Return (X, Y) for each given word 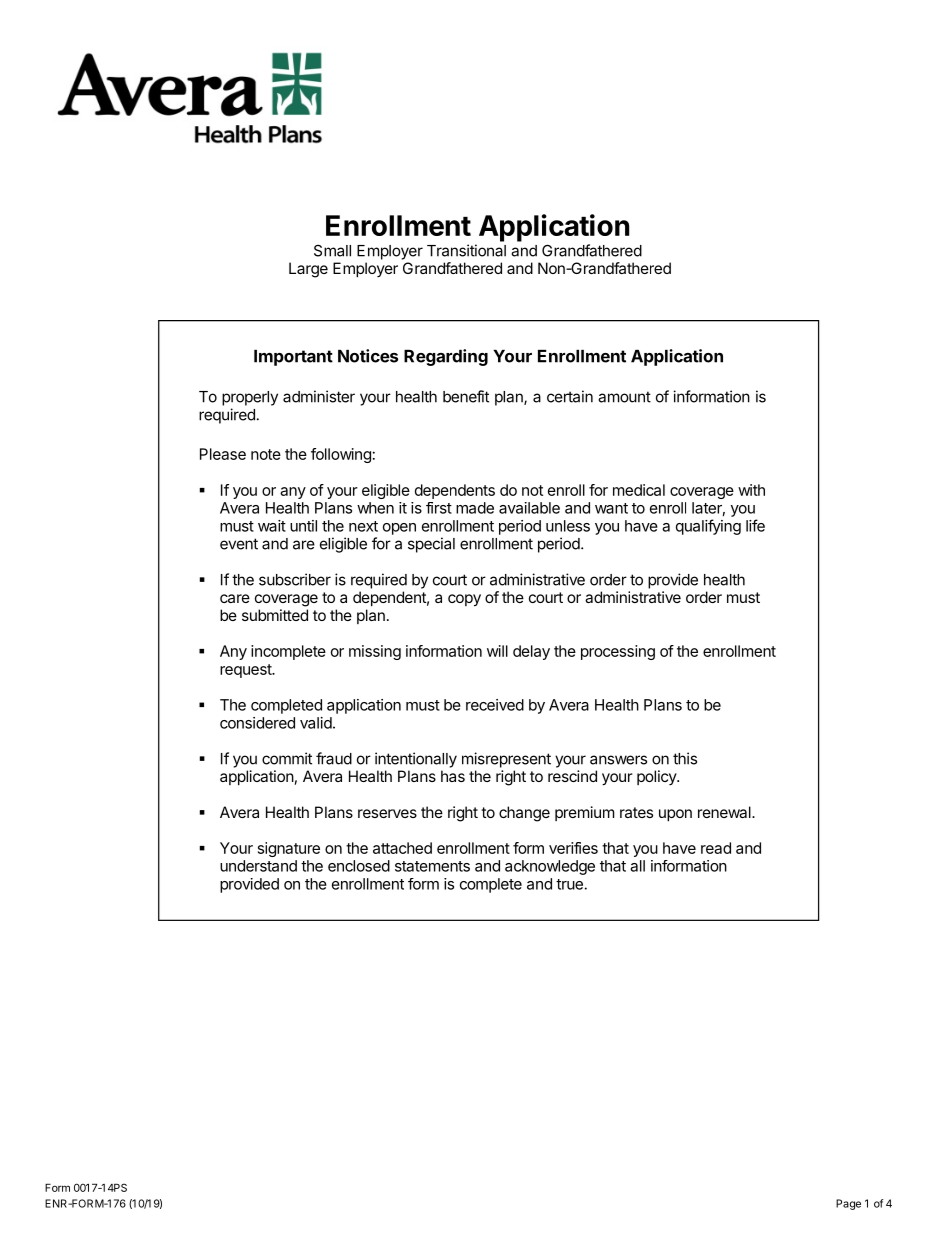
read (716, 848)
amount (624, 397)
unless (568, 526)
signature (289, 849)
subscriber (295, 579)
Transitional (466, 250)
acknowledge (550, 867)
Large (308, 270)
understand (258, 866)
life (755, 525)
